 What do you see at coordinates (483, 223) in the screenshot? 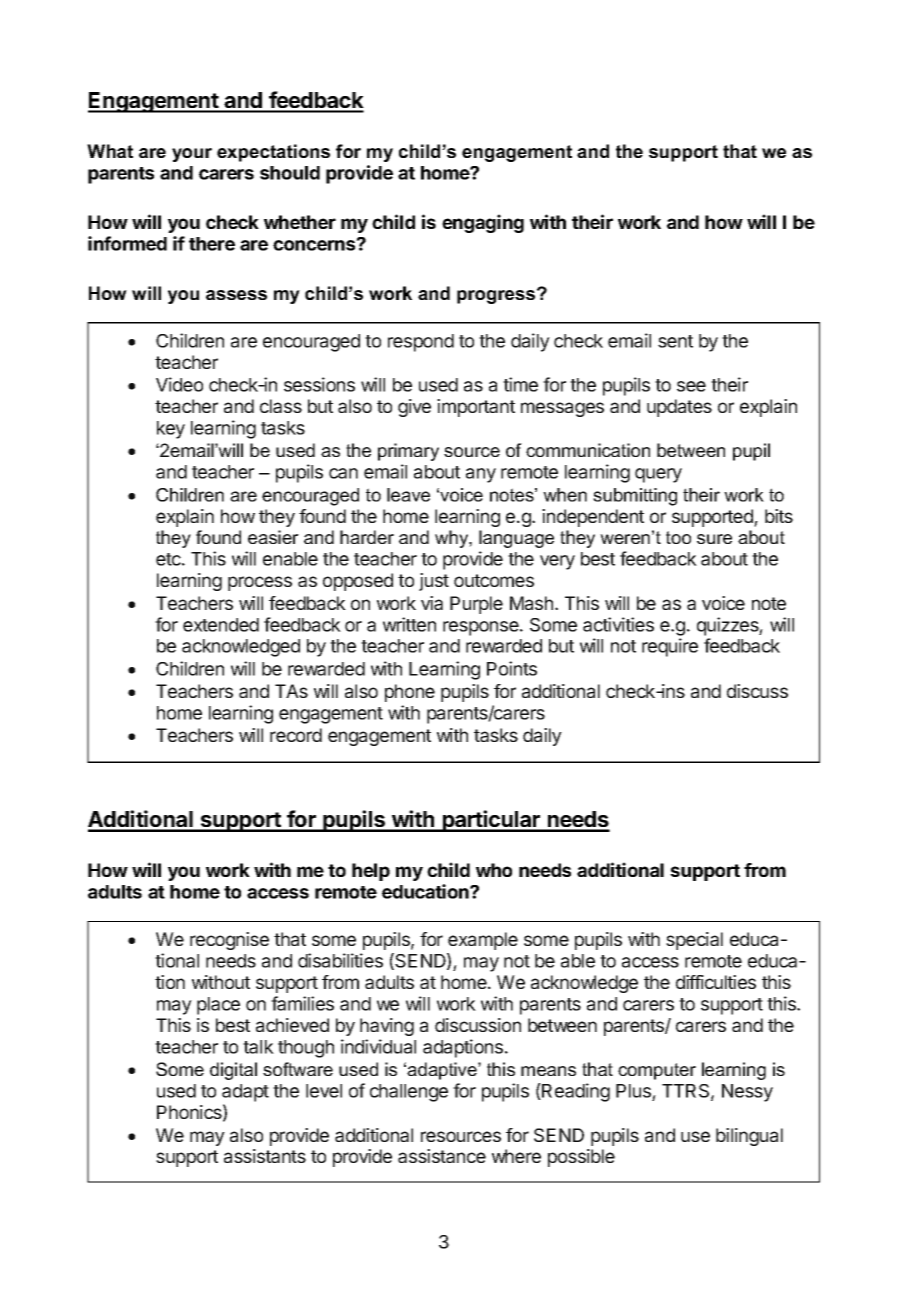
I see `engaging` at bounding box center [483, 223].
